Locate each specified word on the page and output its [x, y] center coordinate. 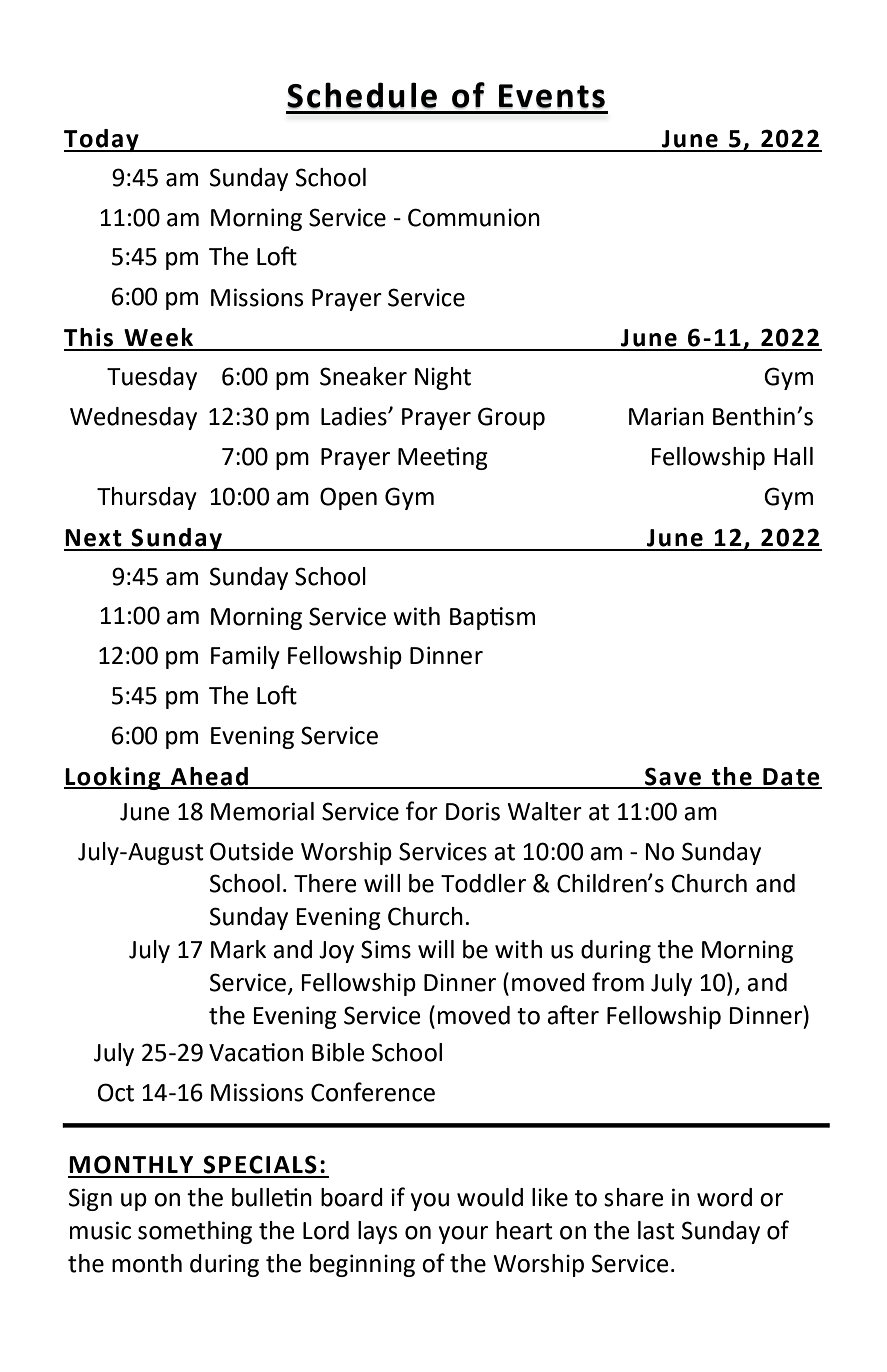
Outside [252, 851]
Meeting [443, 458]
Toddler [483, 883]
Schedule [362, 95]
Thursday [147, 498]
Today [102, 140]
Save [673, 777]
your [463, 1235]
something [195, 1232]
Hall [793, 456]
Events [552, 96]
